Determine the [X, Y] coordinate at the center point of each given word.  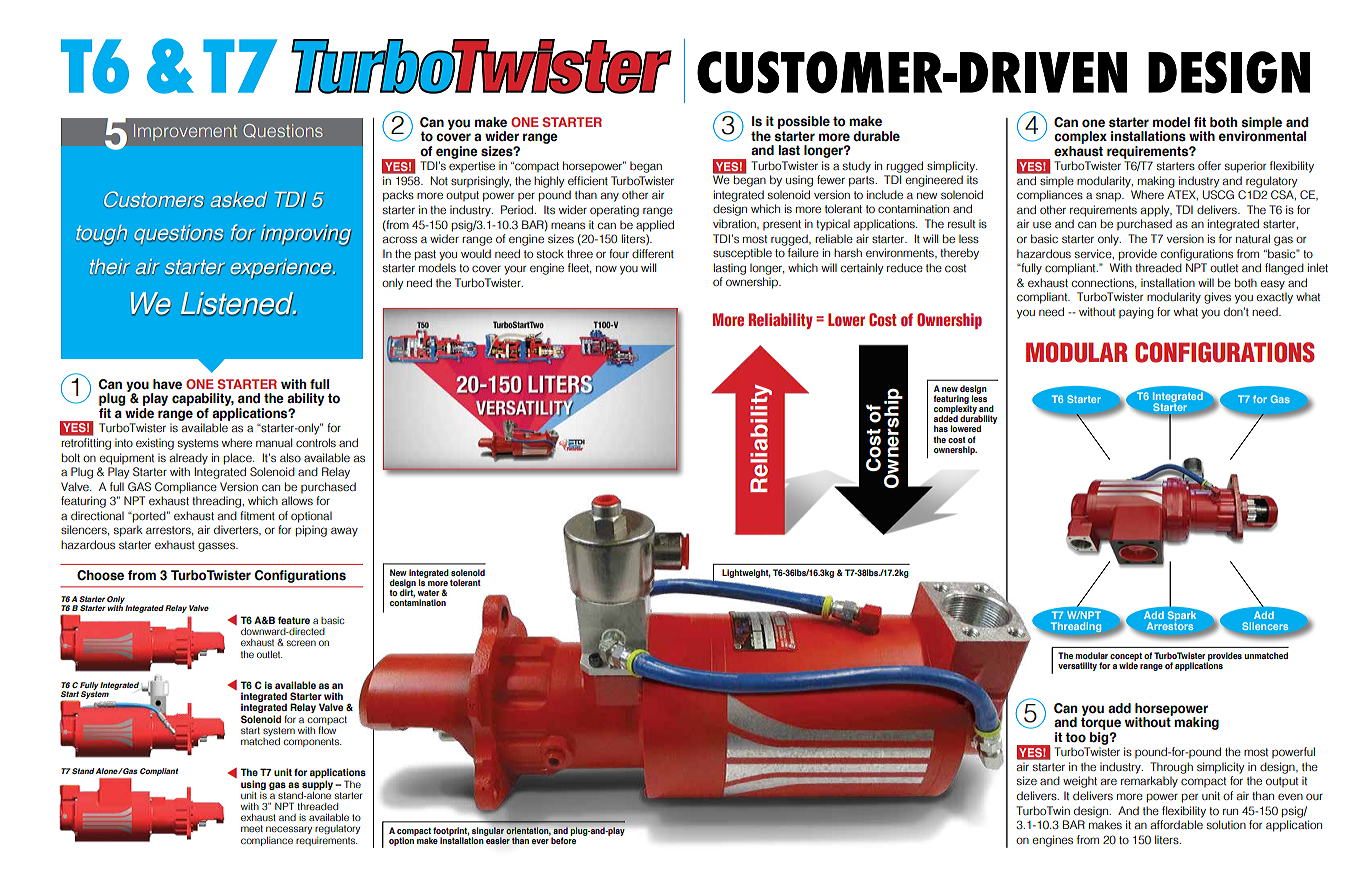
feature [294, 620]
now [606, 268]
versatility [1077, 666]
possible [804, 122]
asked [239, 200]
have [167, 384]
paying [1136, 313]
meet [252, 828]
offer [1209, 165]
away [344, 532]
